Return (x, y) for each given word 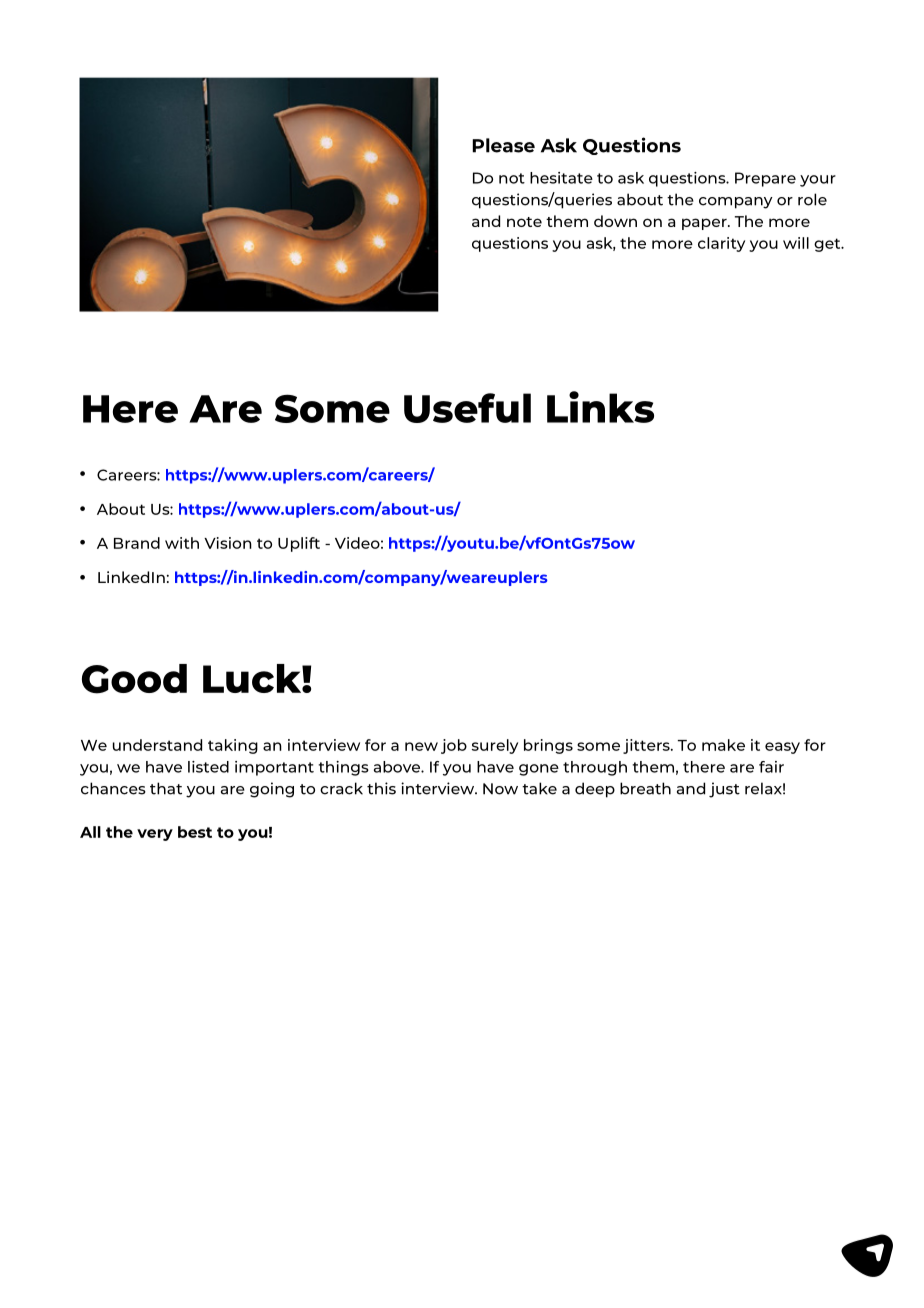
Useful (467, 408)
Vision (228, 543)
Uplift (299, 544)
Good (134, 679)
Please (503, 145)
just (724, 790)
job (454, 746)
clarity (721, 244)
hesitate (561, 178)
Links (600, 407)
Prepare (765, 179)
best (195, 832)
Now (500, 789)
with (182, 543)
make (723, 745)
